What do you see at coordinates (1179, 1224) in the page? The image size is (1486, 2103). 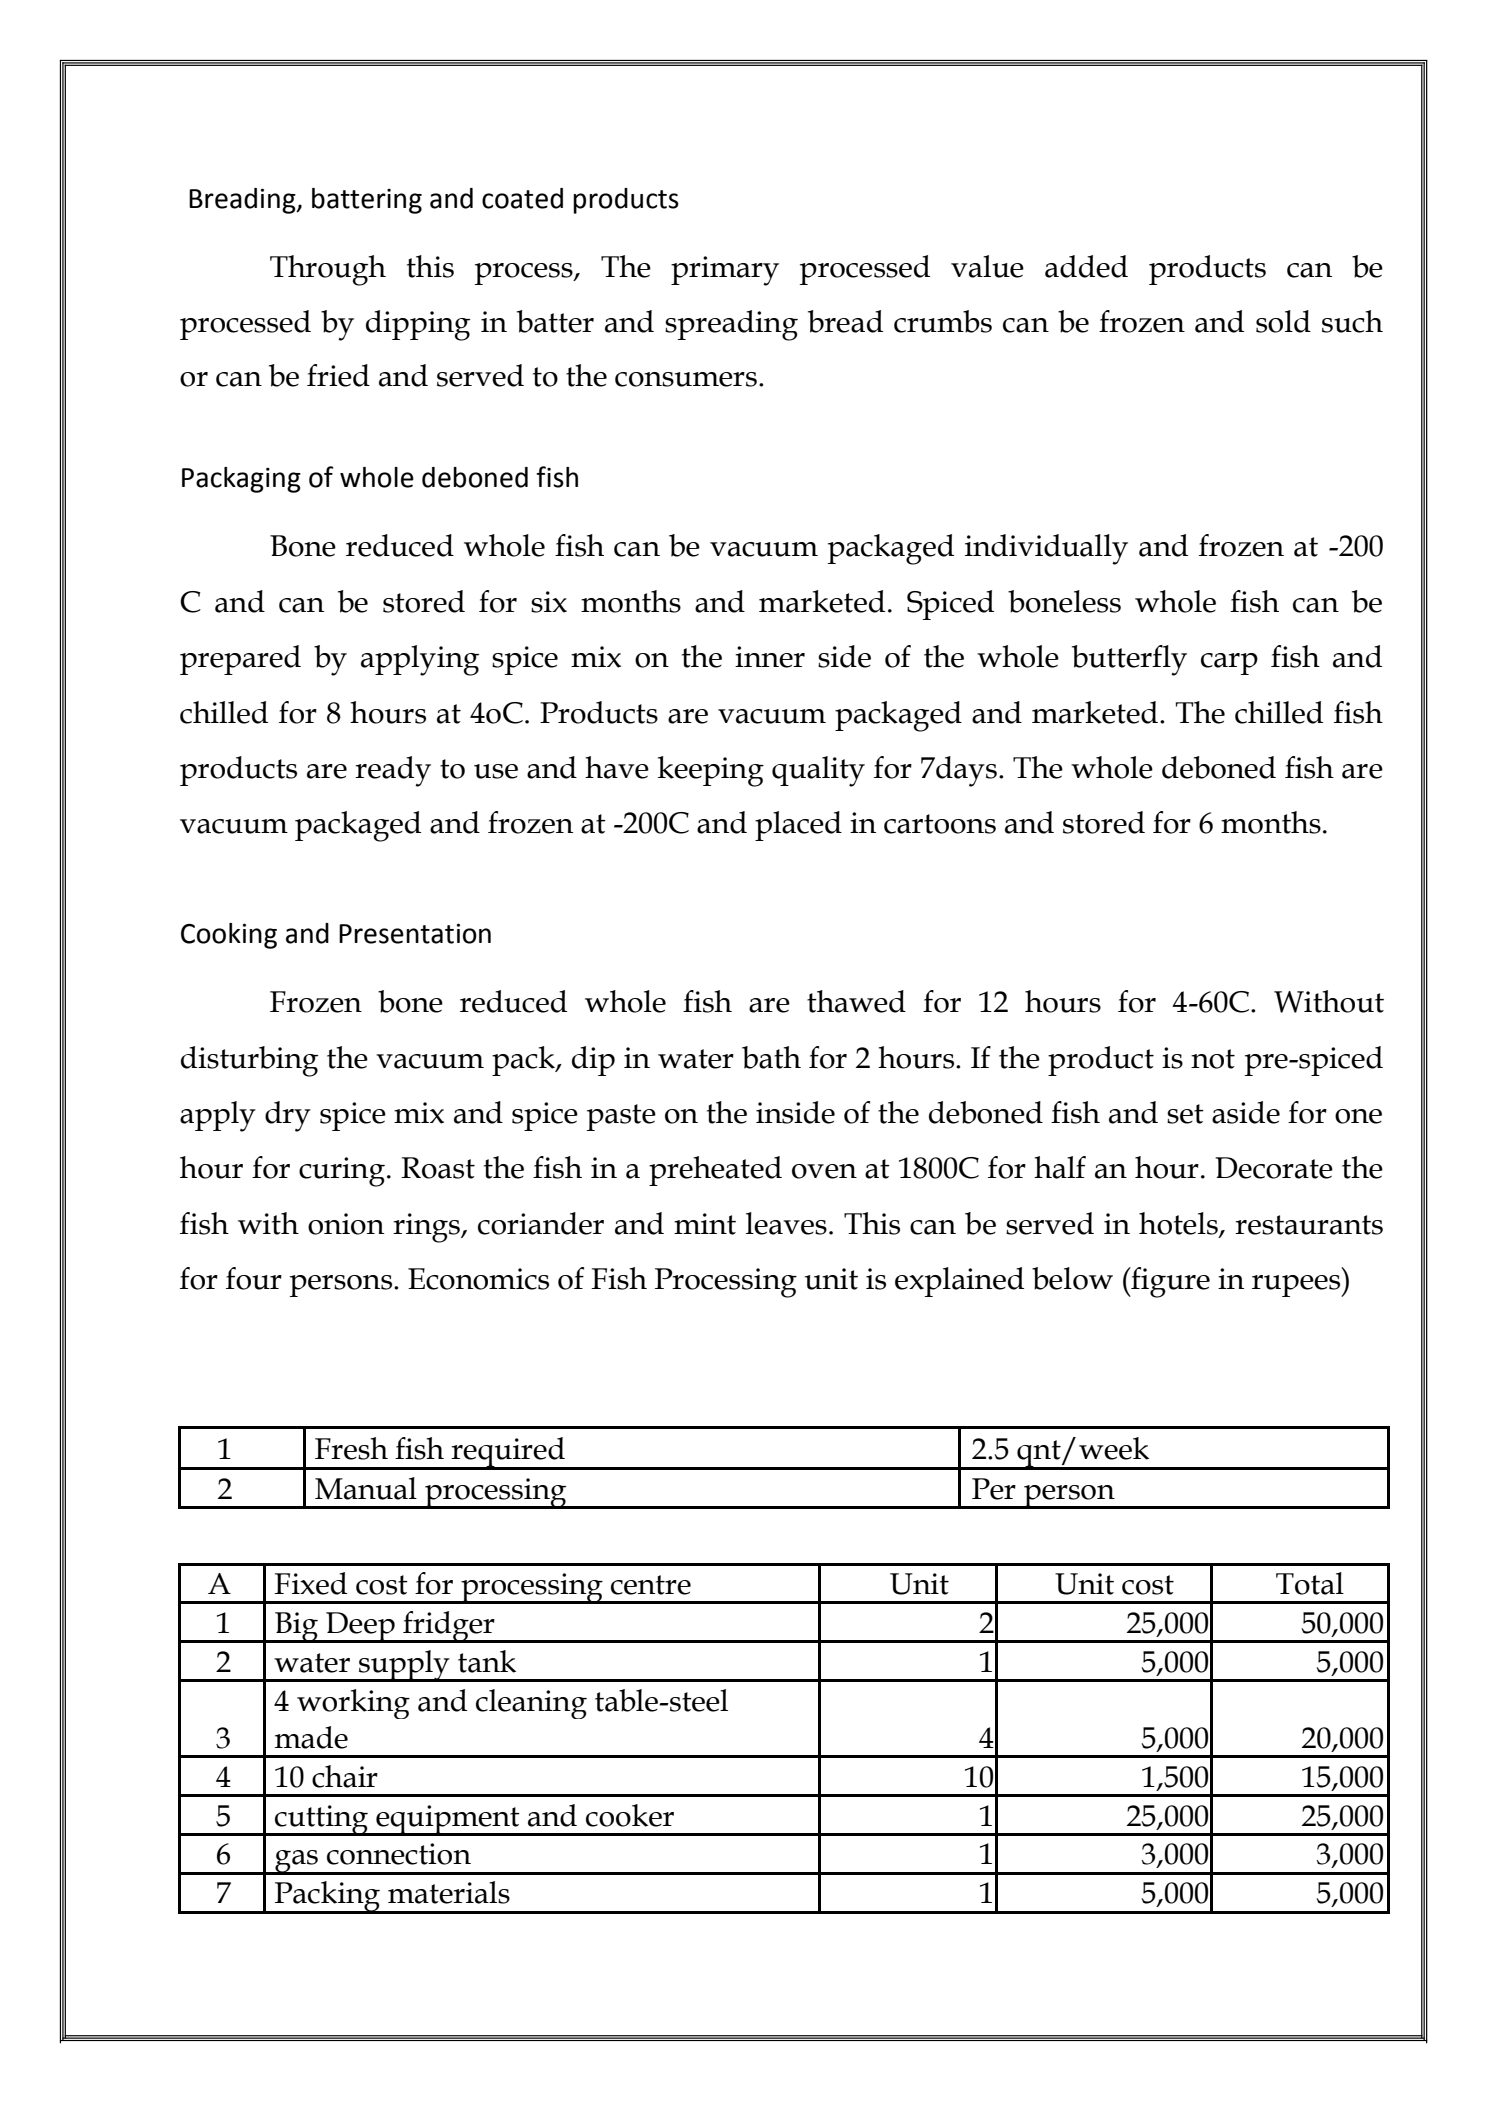 I see `hotels` at bounding box center [1179, 1224].
